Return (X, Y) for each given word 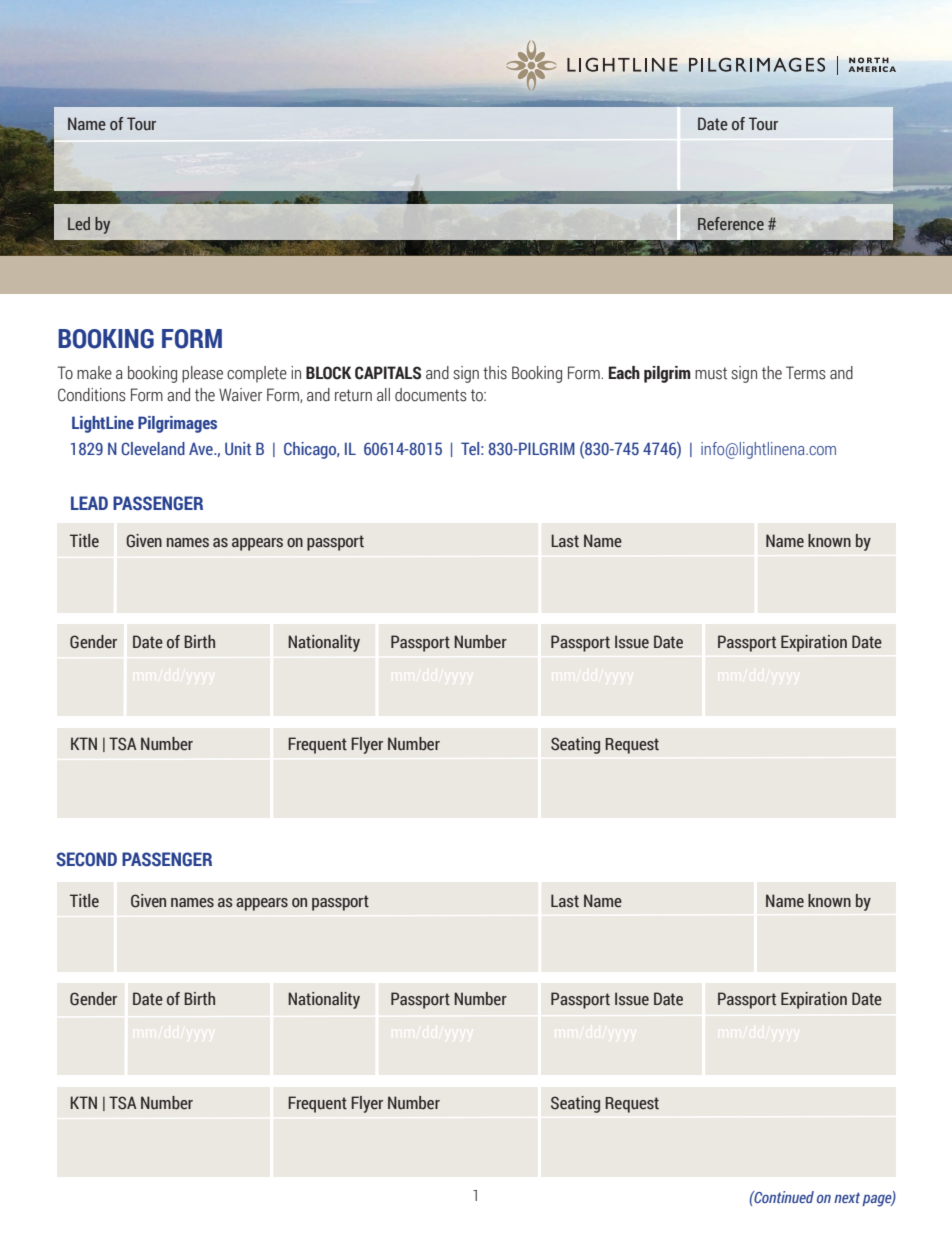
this (495, 373)
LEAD (89, 503)
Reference (731, 223)
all (383, 395)
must (711, 373)
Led (79, 223)
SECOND (86, 859)
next (847, 1197)
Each (624, 373)
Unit (238, 448)
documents (431, 395)
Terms (806, 373)
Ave (202, 448)
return (353, 395)
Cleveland (153, 448)
